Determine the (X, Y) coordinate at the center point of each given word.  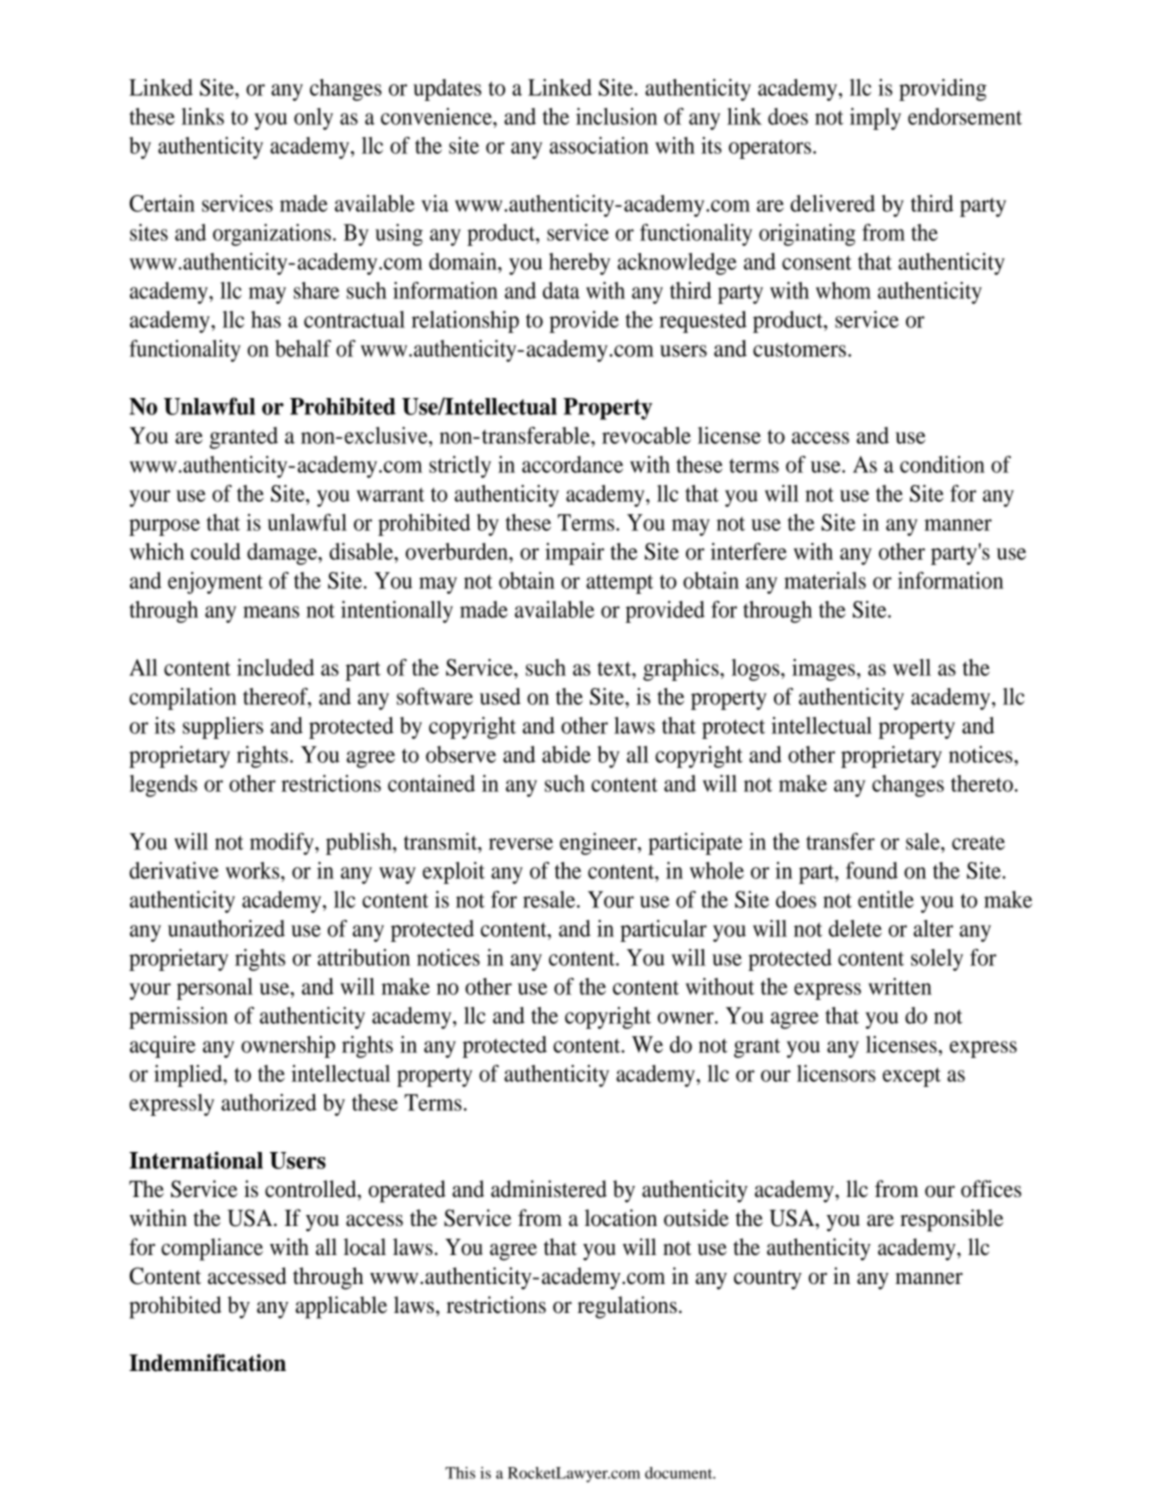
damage (283, 554)
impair (574, 554)
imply (875, 119)
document (680, 1473)
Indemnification (207, 1363)
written (900, 986)
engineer (599, 844)
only (313, 119)
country (768, 1280)
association (599, 145)
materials (825, 580)
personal (215, 989)
